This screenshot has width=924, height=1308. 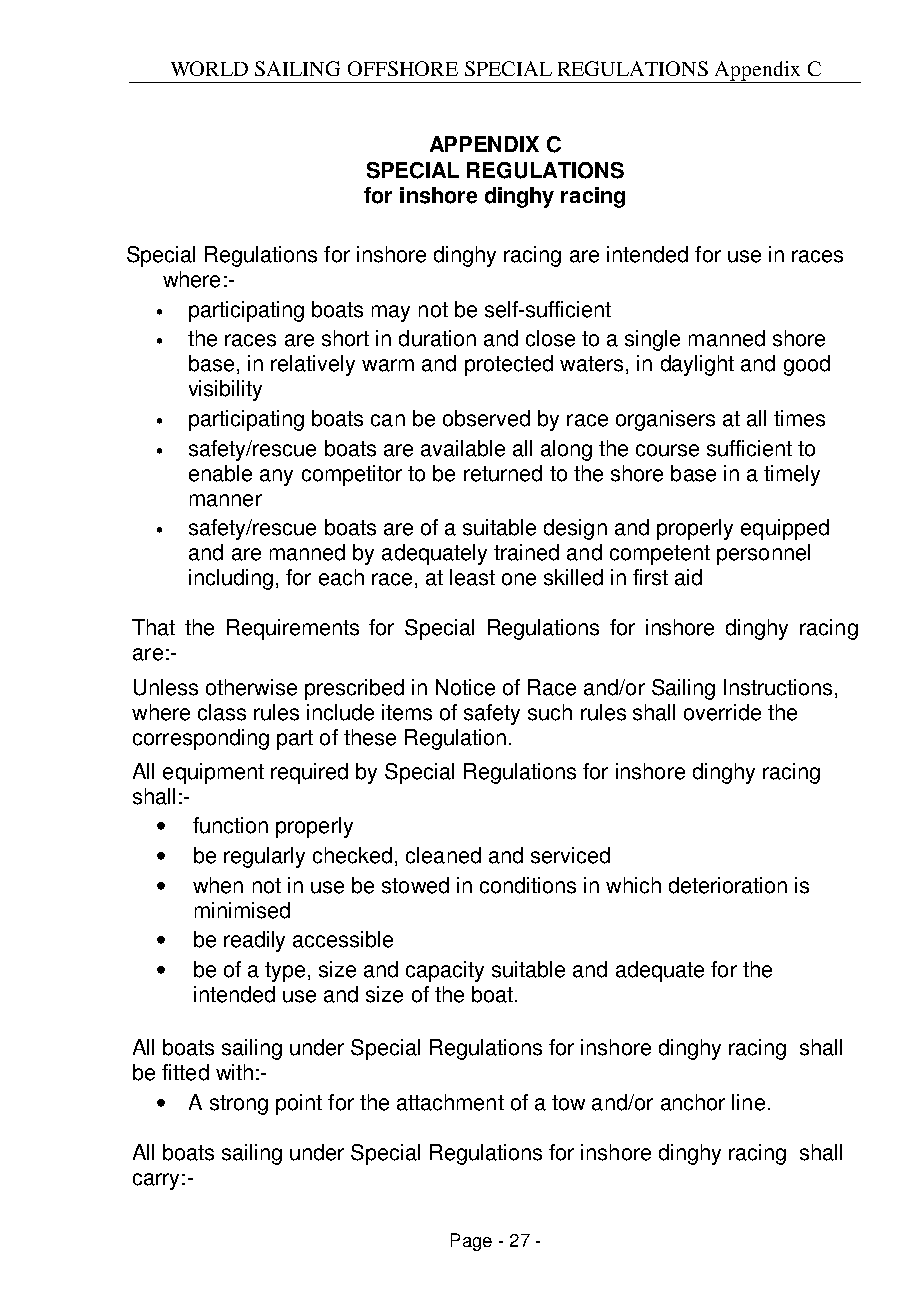 I want to click on single, so click(x=652, y=340).
